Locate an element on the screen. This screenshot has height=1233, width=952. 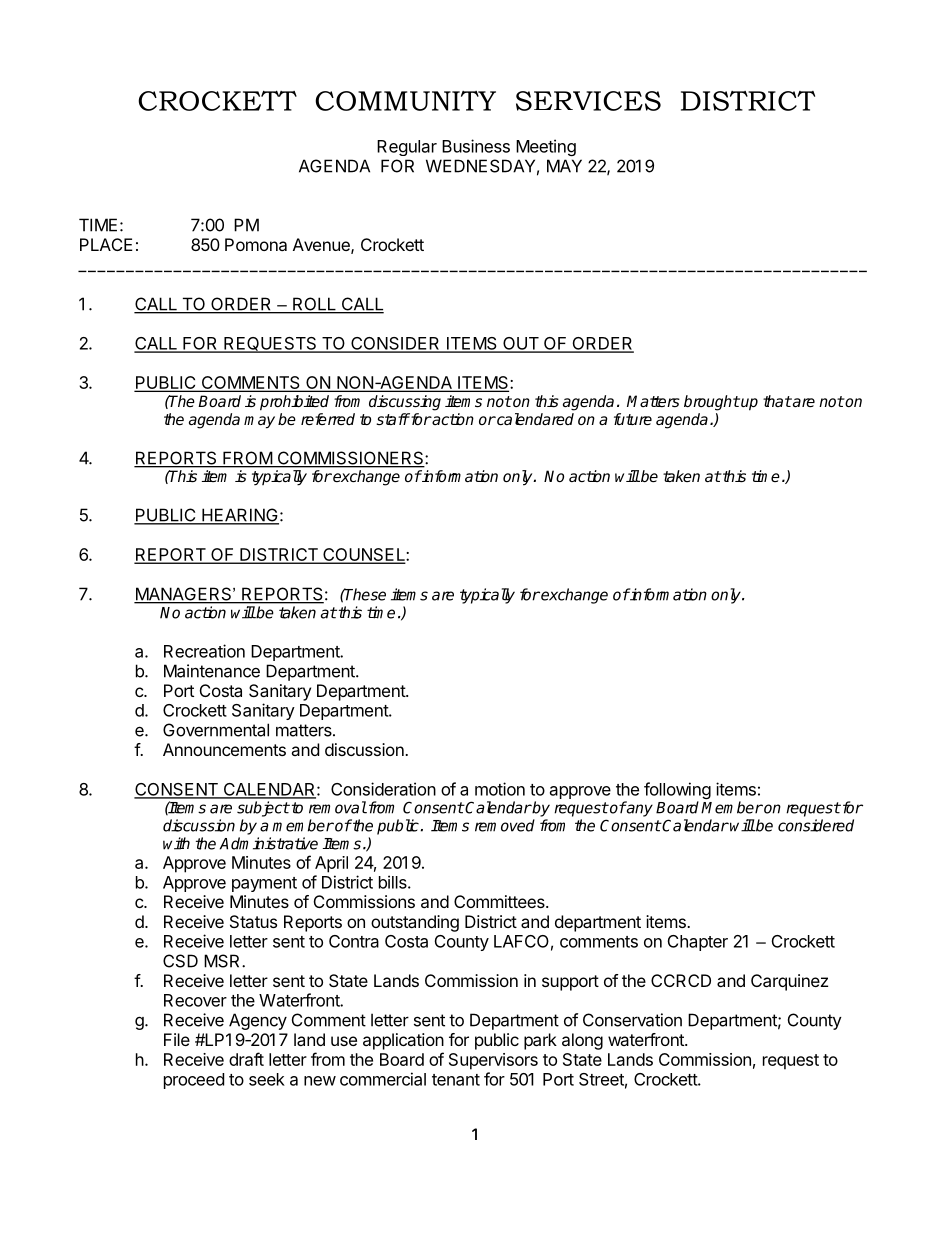
Business is located at coordinates (476, 146).
